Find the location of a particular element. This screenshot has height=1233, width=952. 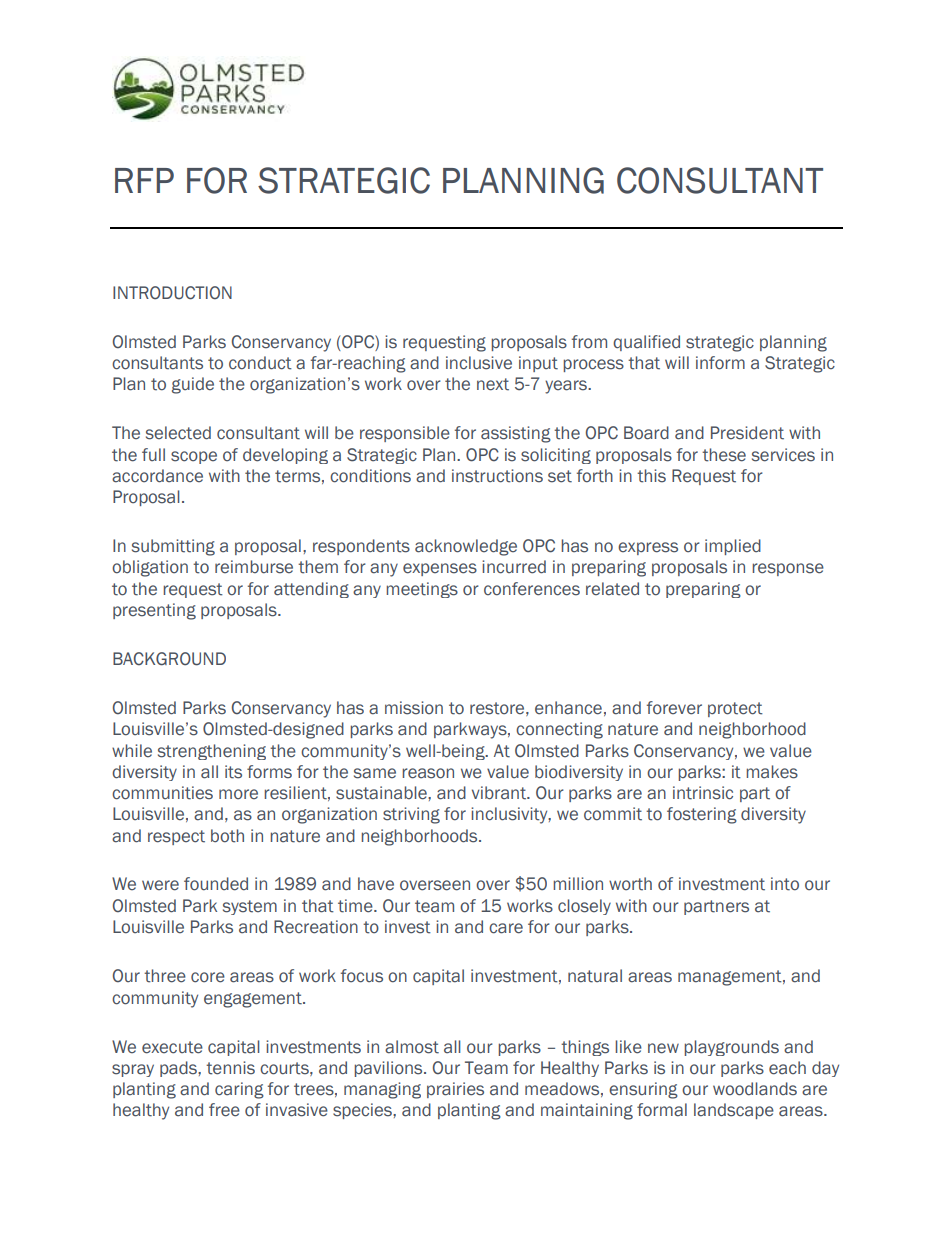

inform is located at coordinates (720, 363).
